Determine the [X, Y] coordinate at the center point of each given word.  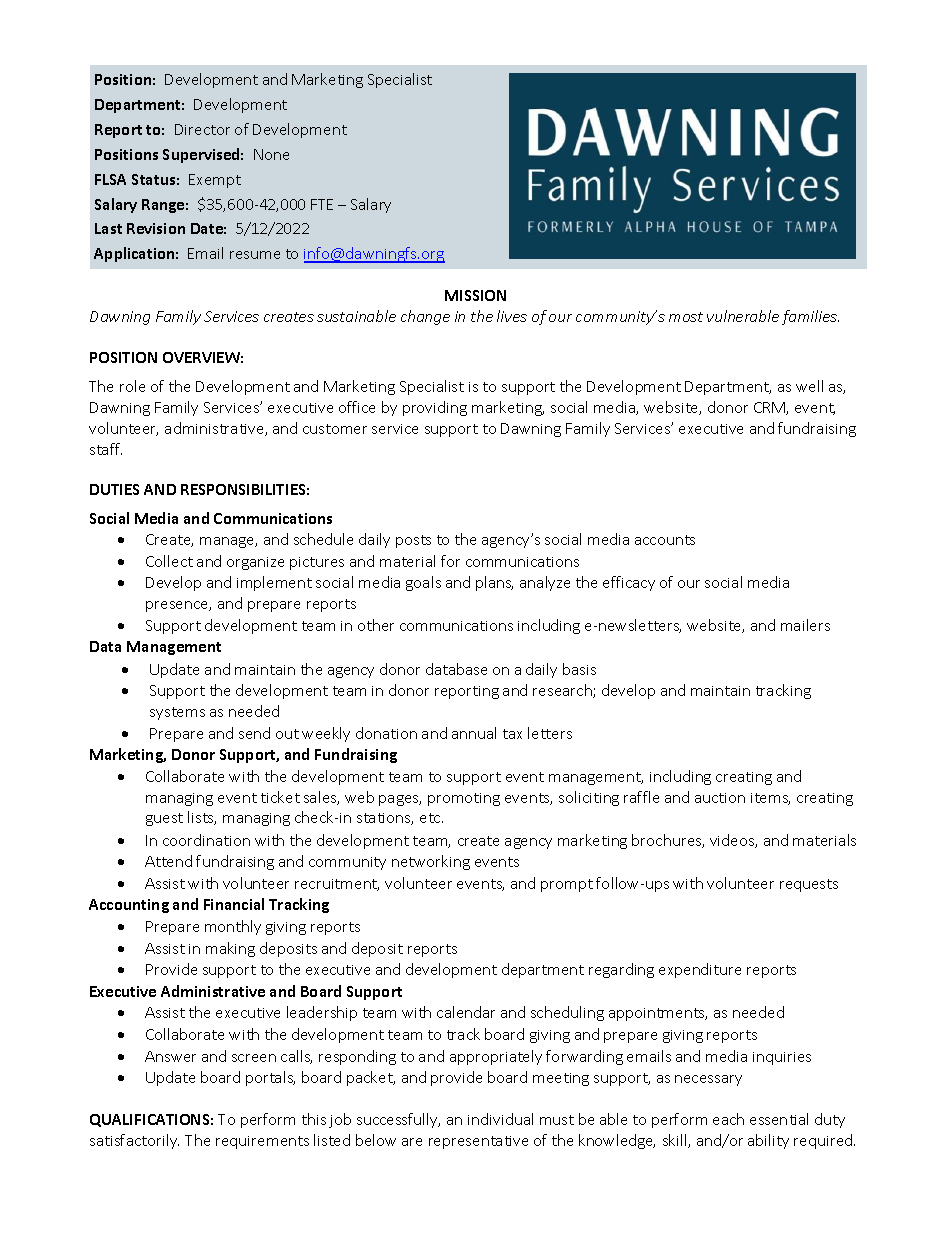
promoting [464, 799]
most [686, 317]
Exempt [215, 181]
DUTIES [114, 489]
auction [720, 798]
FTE [322, 204]
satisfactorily [134, 1141]
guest [164, 819]
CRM [770, 408]
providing [435, 408]
